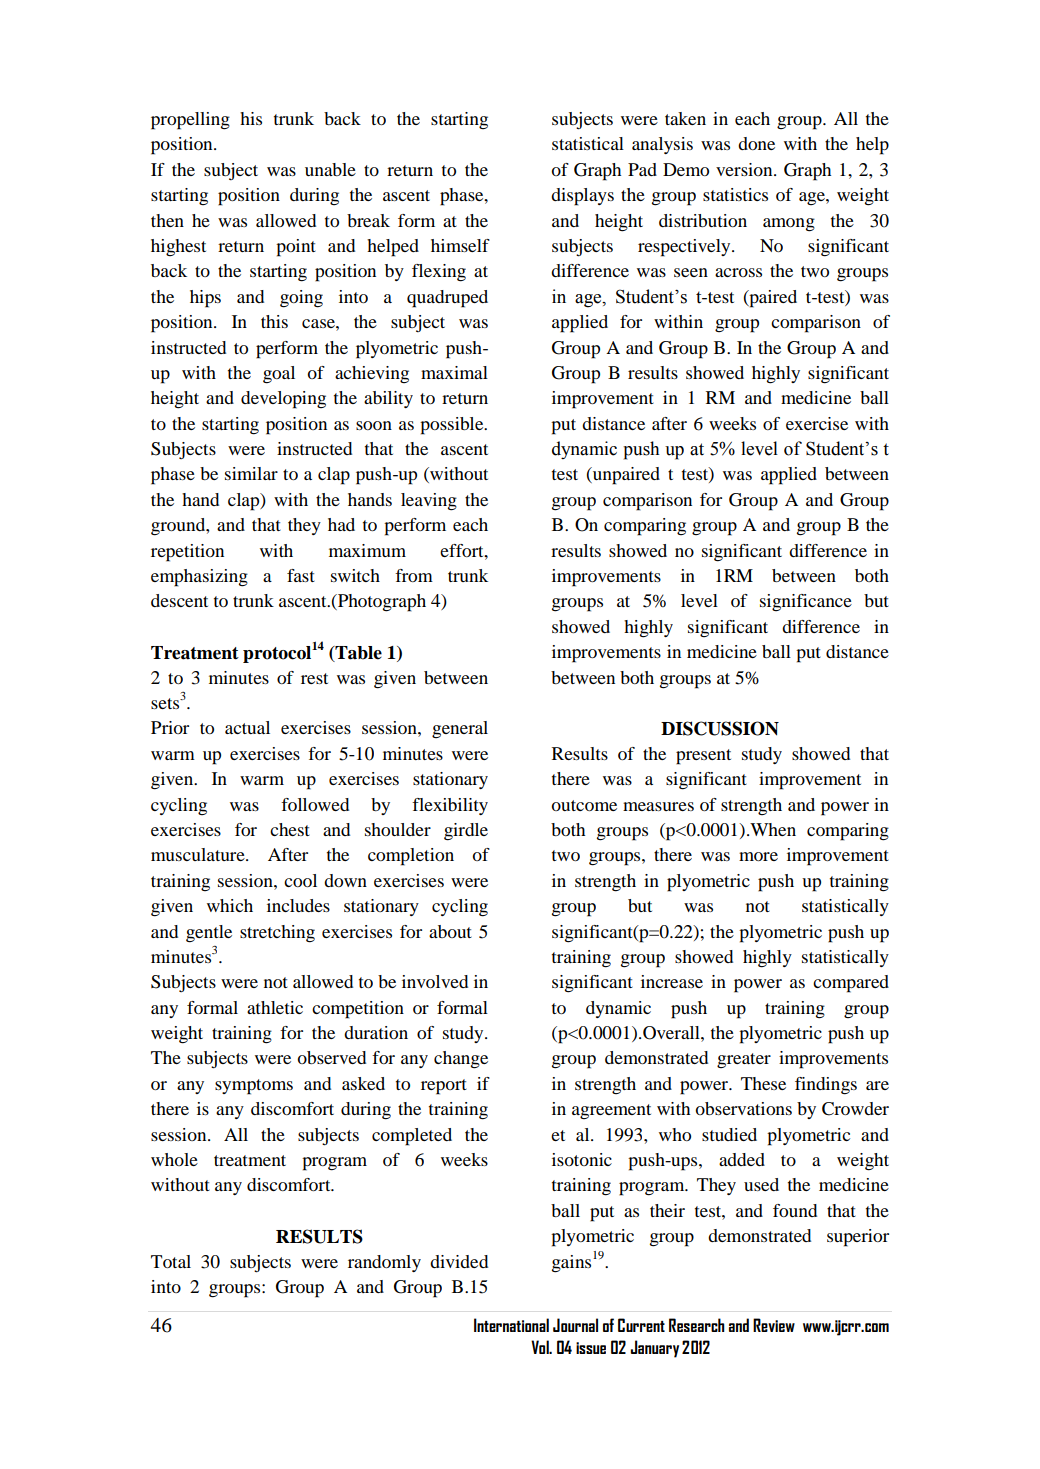 Image resolution: width=1040 pixels, height=1469 pixels. Describe the element at coordinates (190, 121) in the image. I see `propelling` at that location.
